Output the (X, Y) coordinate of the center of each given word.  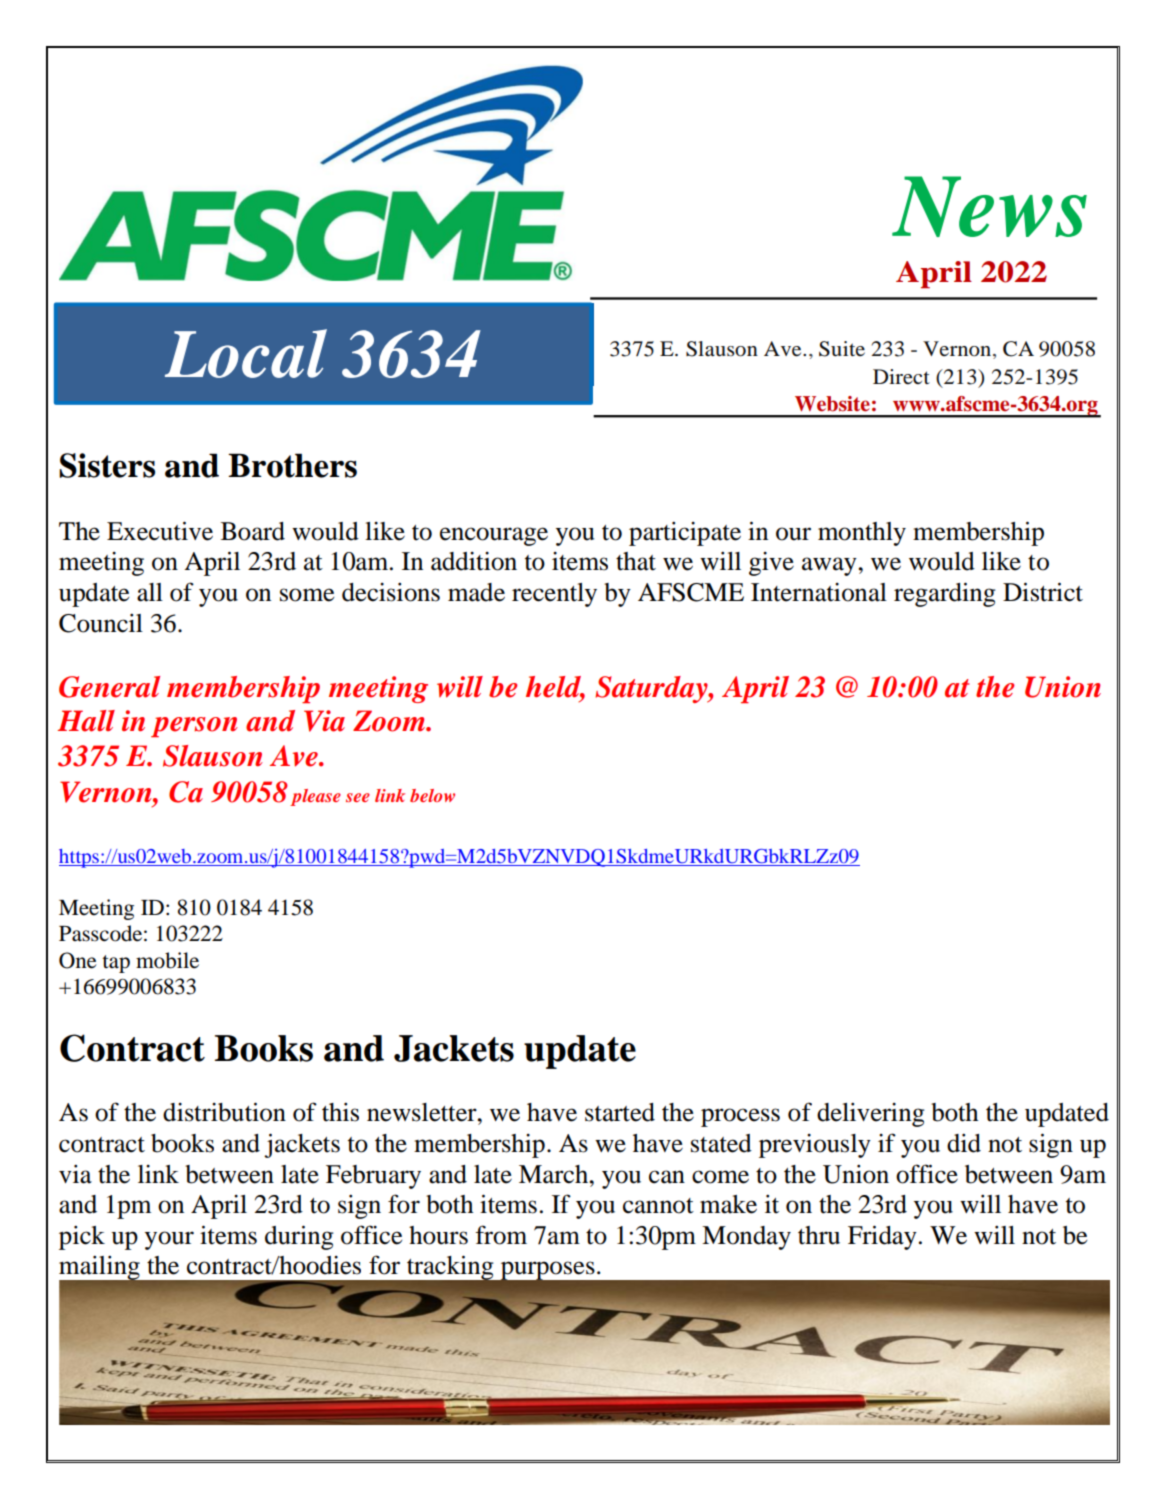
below (432, 795)
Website (832, 404)
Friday (882, 1237)
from (501, 1235)
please (315, 797)
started (620, 1112)
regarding (945, 594)
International (819, 592)
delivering (871, 1115)
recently (554, 595)
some (307, 595)
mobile (167, 960)
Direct (901, 377)
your (169, 1240)
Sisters (107, 465)
